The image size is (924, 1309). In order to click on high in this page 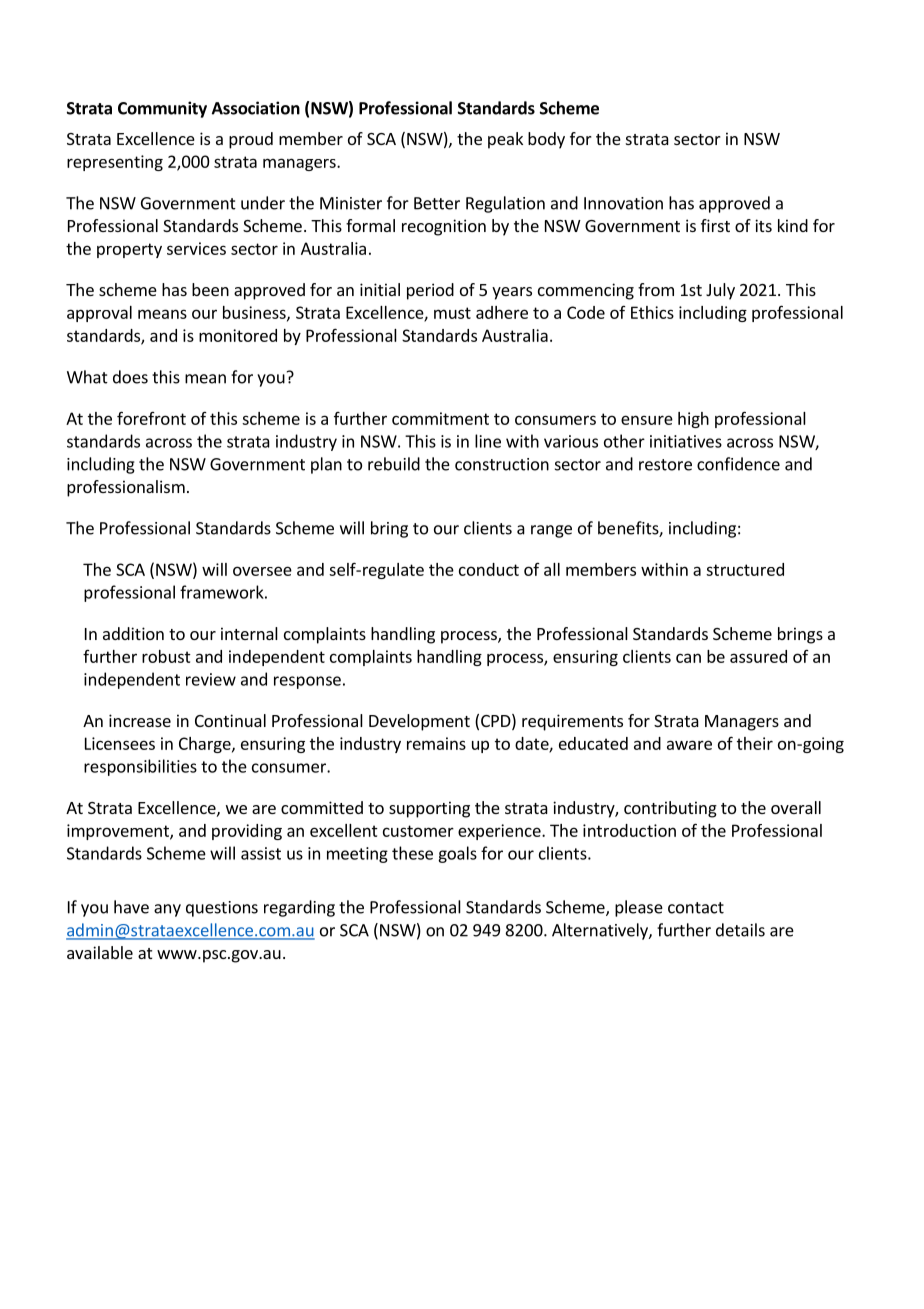, I will do `click(693, 420)`.
